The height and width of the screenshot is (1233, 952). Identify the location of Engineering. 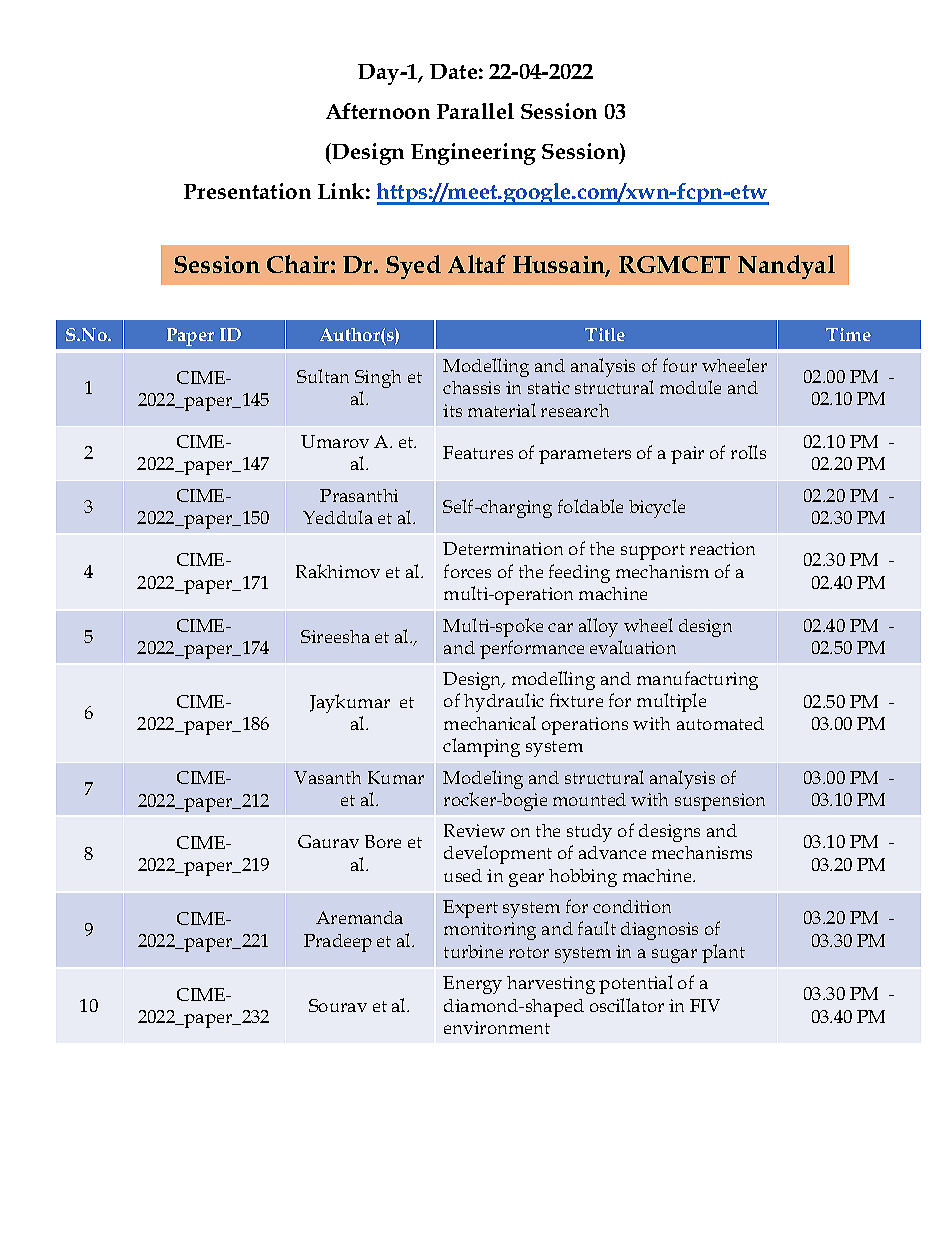
(473, 154).
